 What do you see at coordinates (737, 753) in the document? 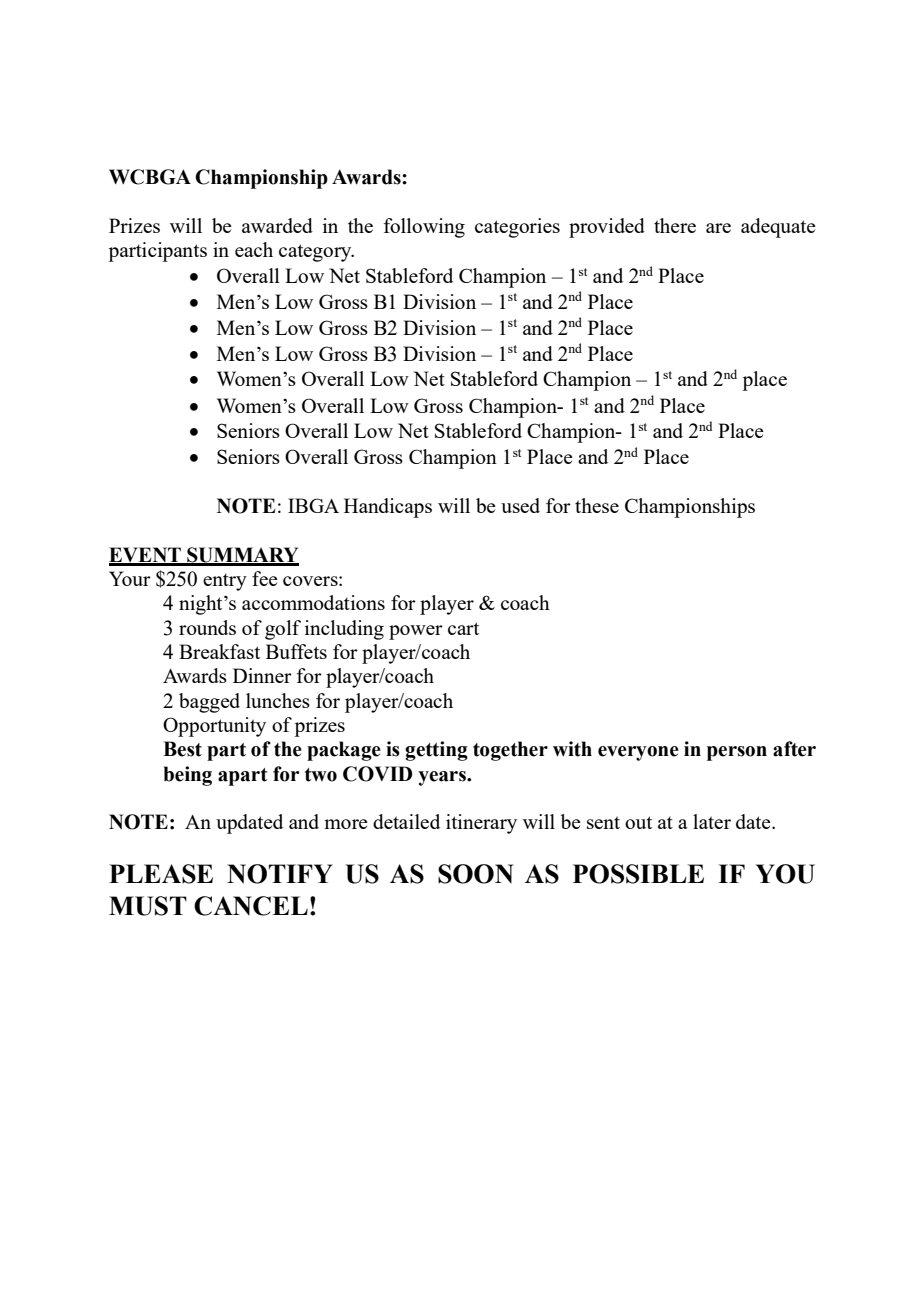
I see `person` at bounding box center [737, 753].
